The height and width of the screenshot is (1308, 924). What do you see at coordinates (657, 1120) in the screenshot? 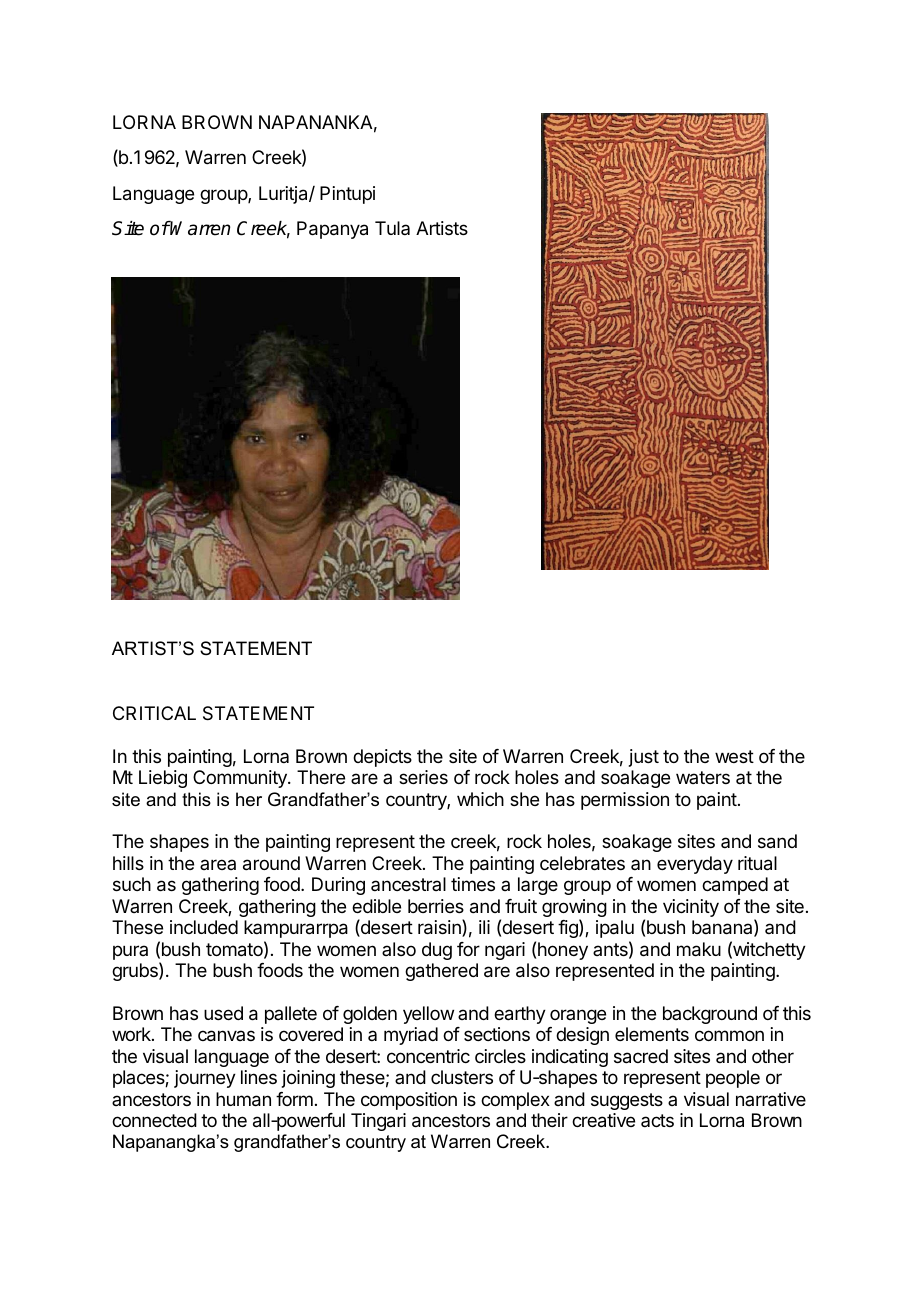
I see `acts` at bounding box center [657, 1120].
